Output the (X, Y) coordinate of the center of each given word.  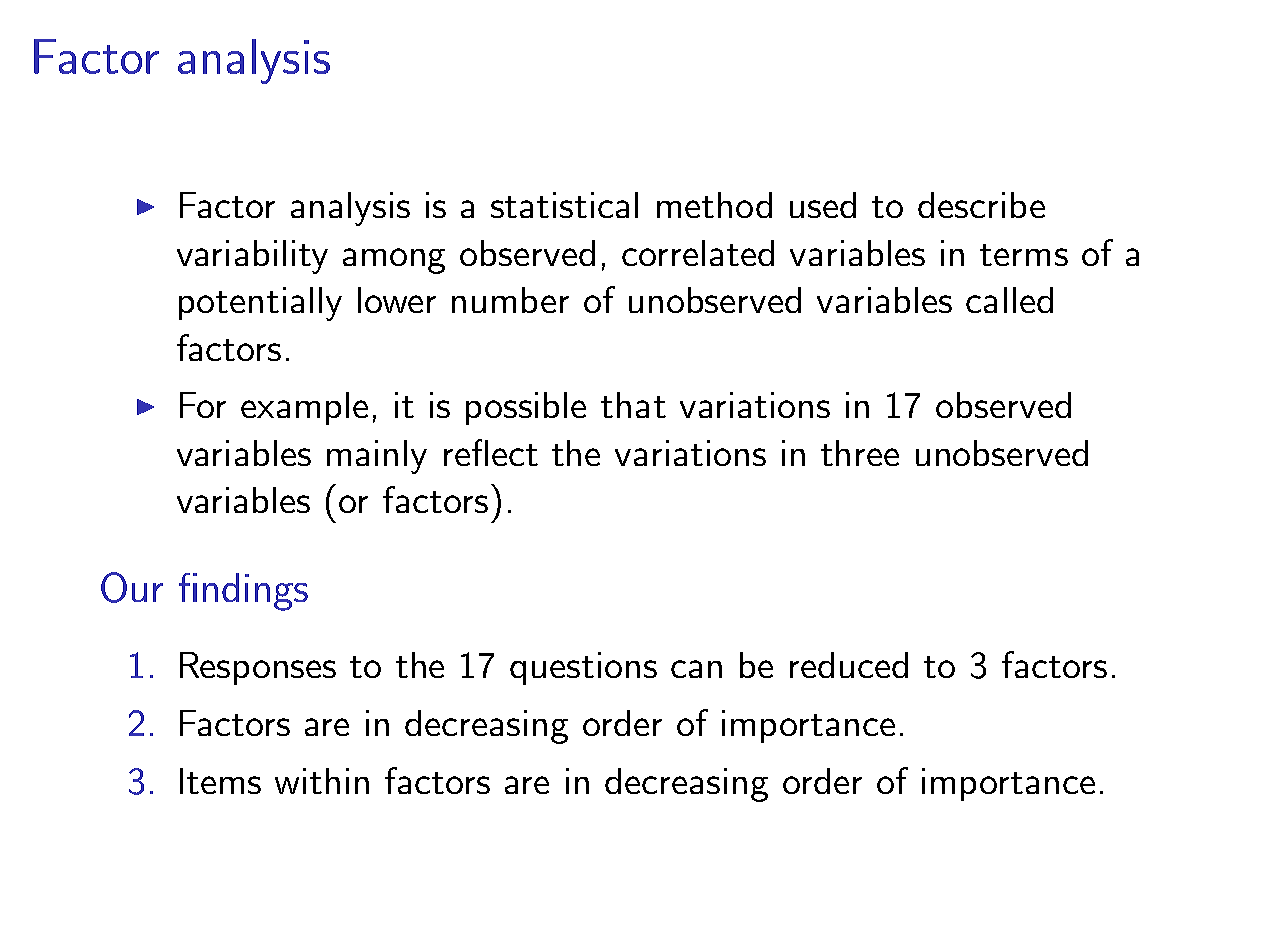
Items (220, 781)
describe (981, 205)
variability (252, 257)
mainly (377, 457)
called (1009, 300)
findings (243, 592)
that (633, 405)
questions (583, 668)
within (322, 781)
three (860, 453)
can (696, 669)
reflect (491, 452)
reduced (849, 665)
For (203, 405)
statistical (564, 205)
